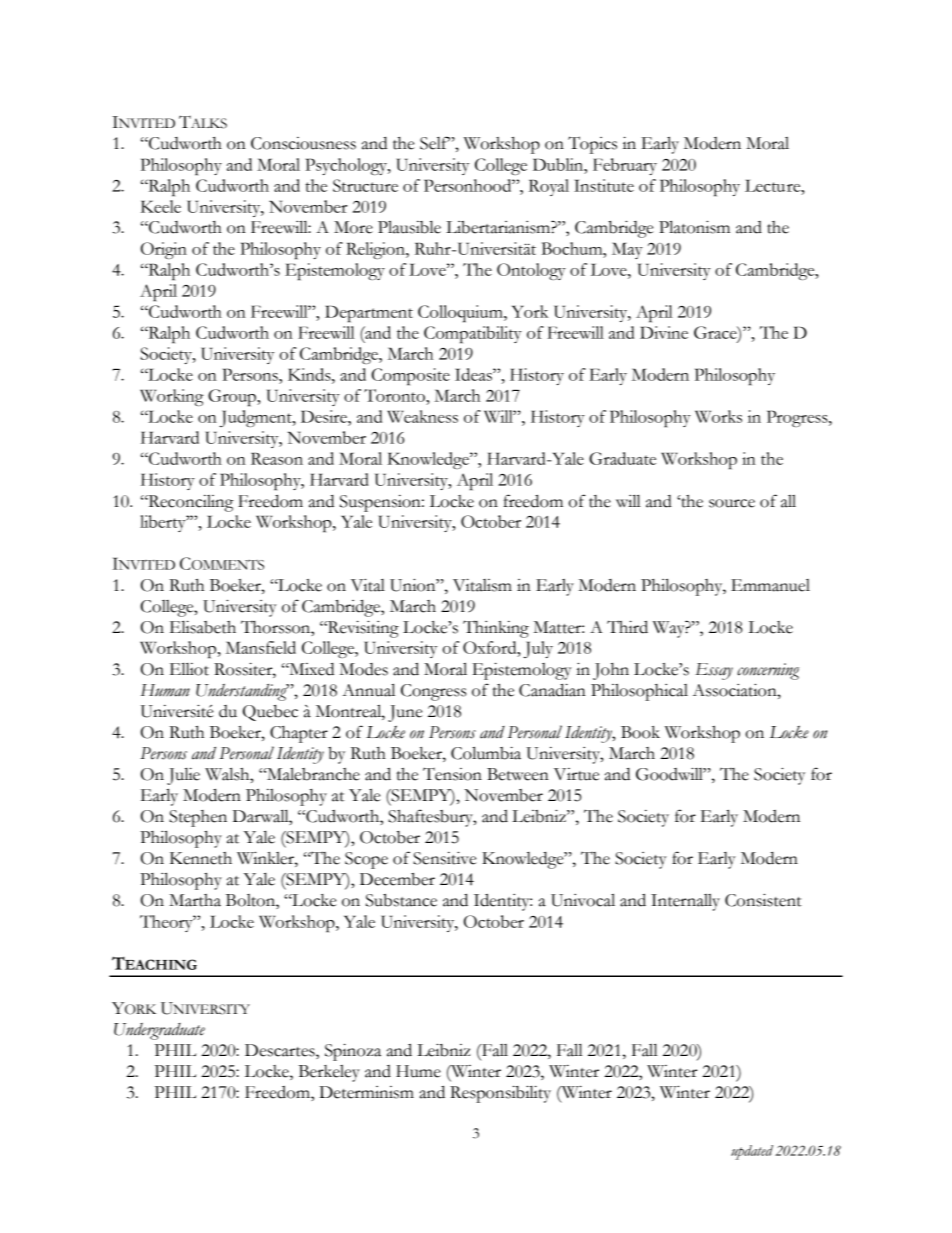 The image size is (952, 1233). Describe the element at coordinates (625, 166) in the screenshot. I see `February` at that location.
